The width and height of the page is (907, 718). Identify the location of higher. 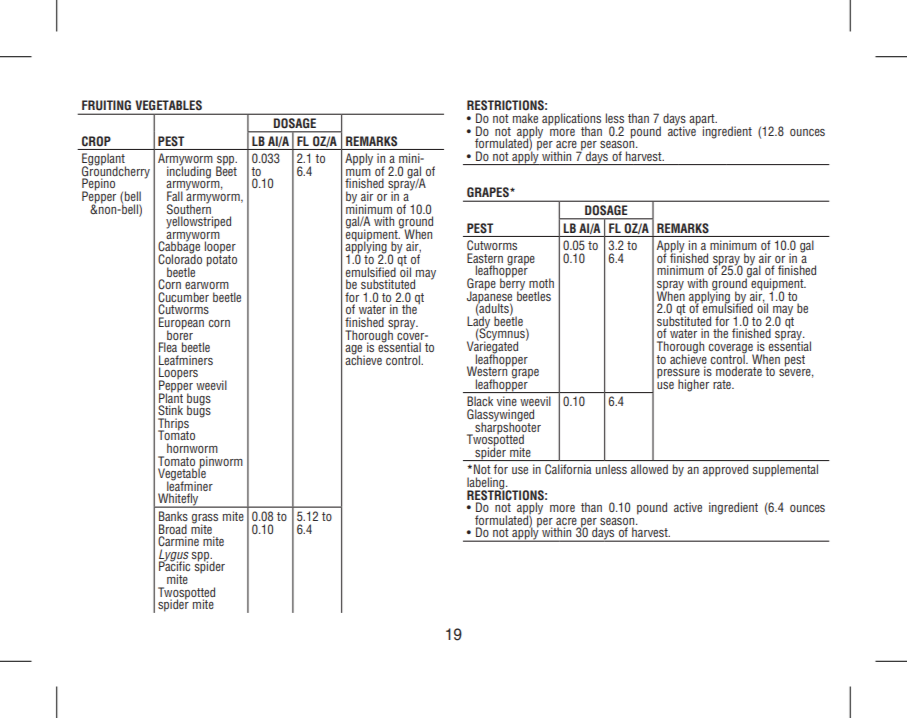
(693, 385).
